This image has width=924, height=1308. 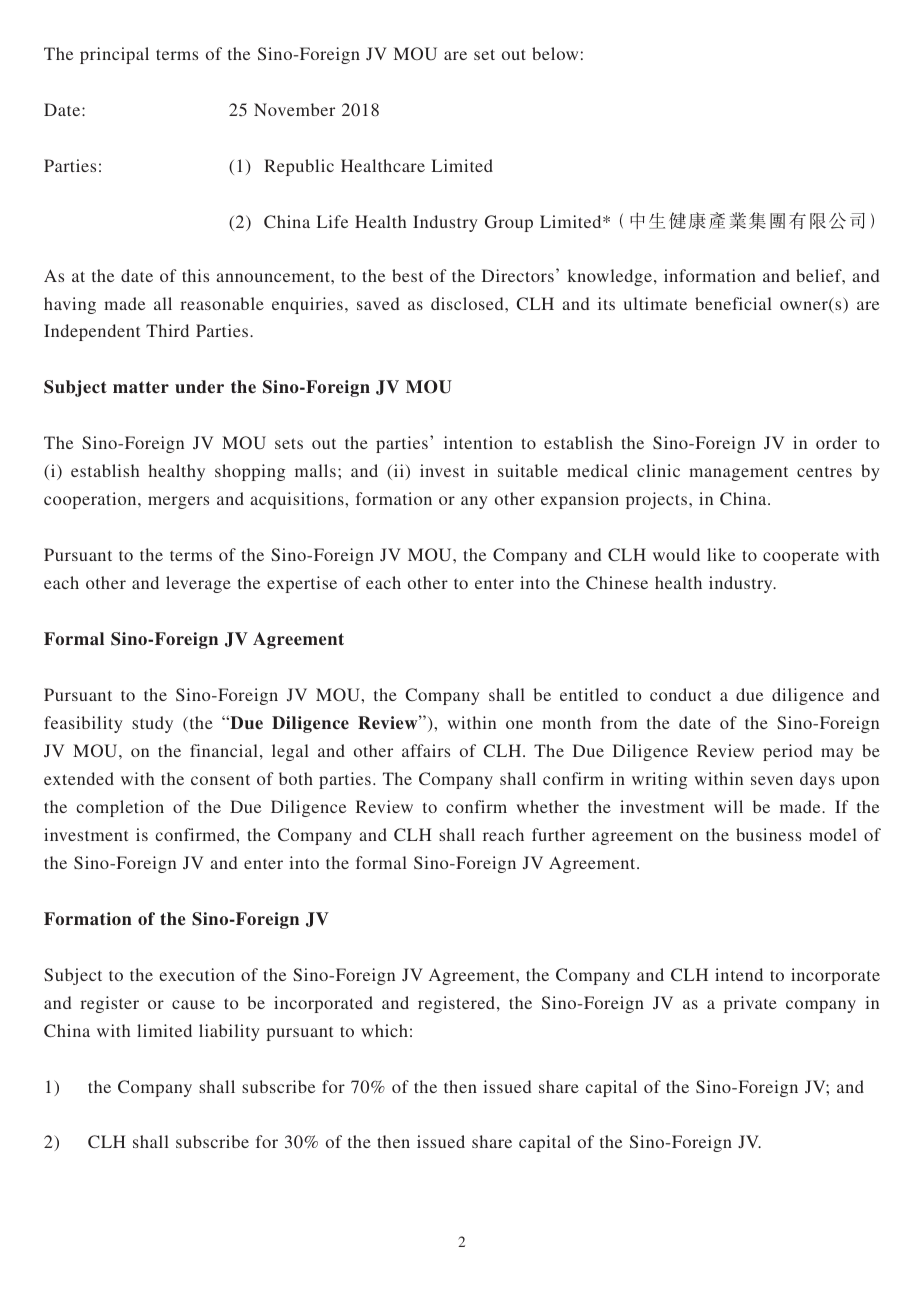 What do you see at coordinates (509, 223) in the image?
I see `Group` at bounding box center [509, 223].
